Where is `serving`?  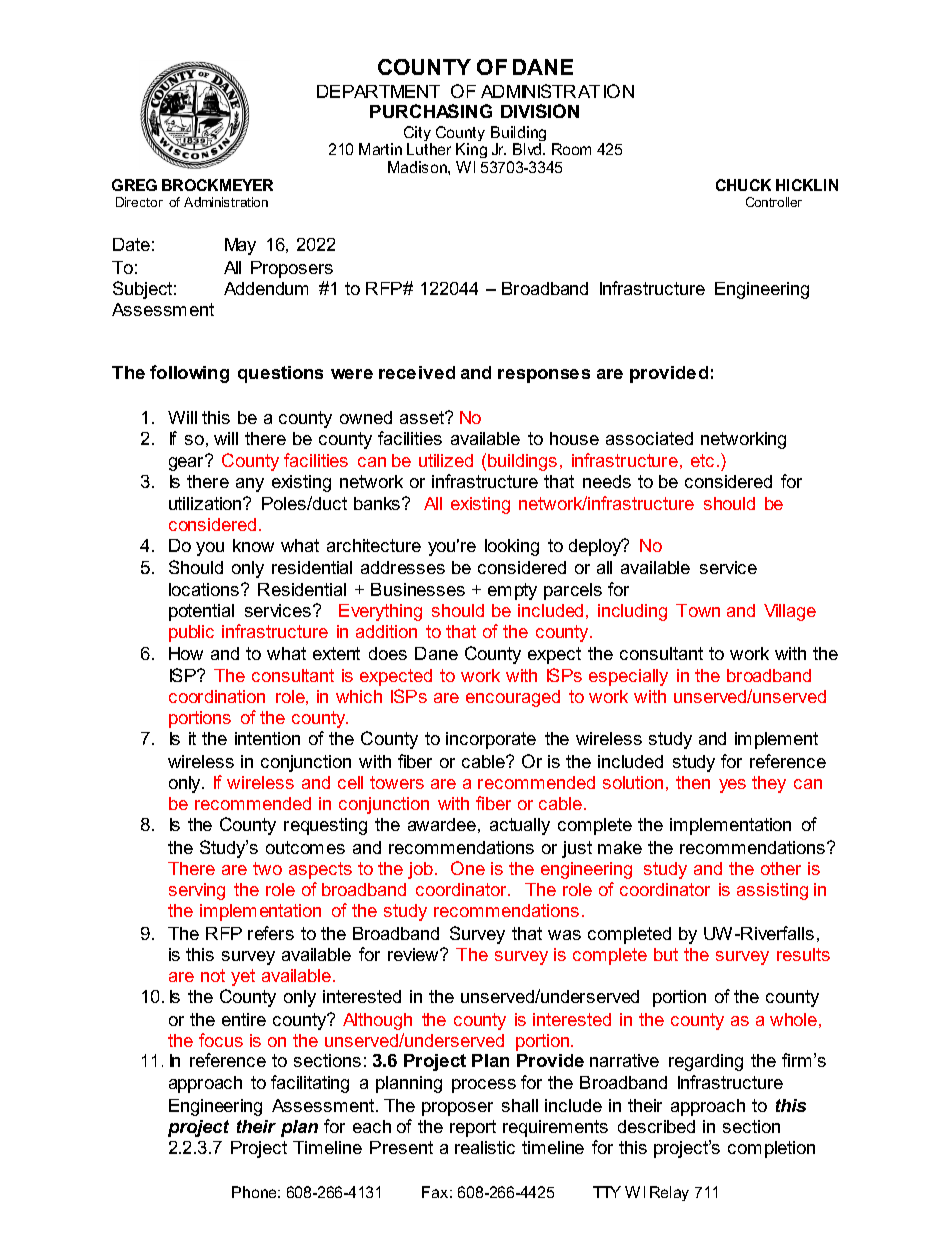 serving is located at coordinates (197, 891).
